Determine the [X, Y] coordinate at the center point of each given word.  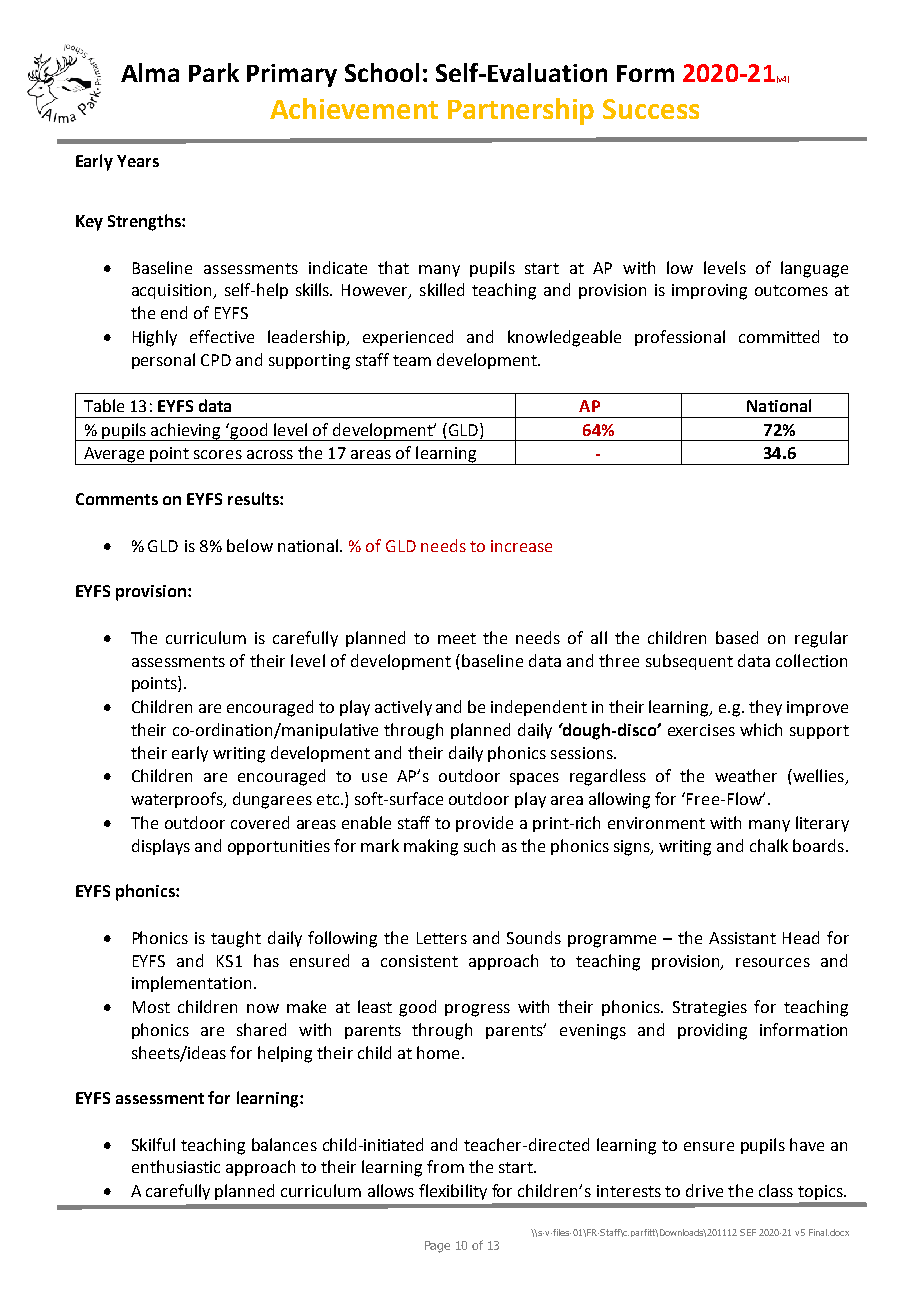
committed [779, 336]
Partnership [521, 111]
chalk [769, 845]
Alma [150, 72]
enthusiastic [176, 1166]
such [479, 845]
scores [218, 454]
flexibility [453, 1192]
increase [521, 546]
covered [260, 822]
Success [651, 109]
